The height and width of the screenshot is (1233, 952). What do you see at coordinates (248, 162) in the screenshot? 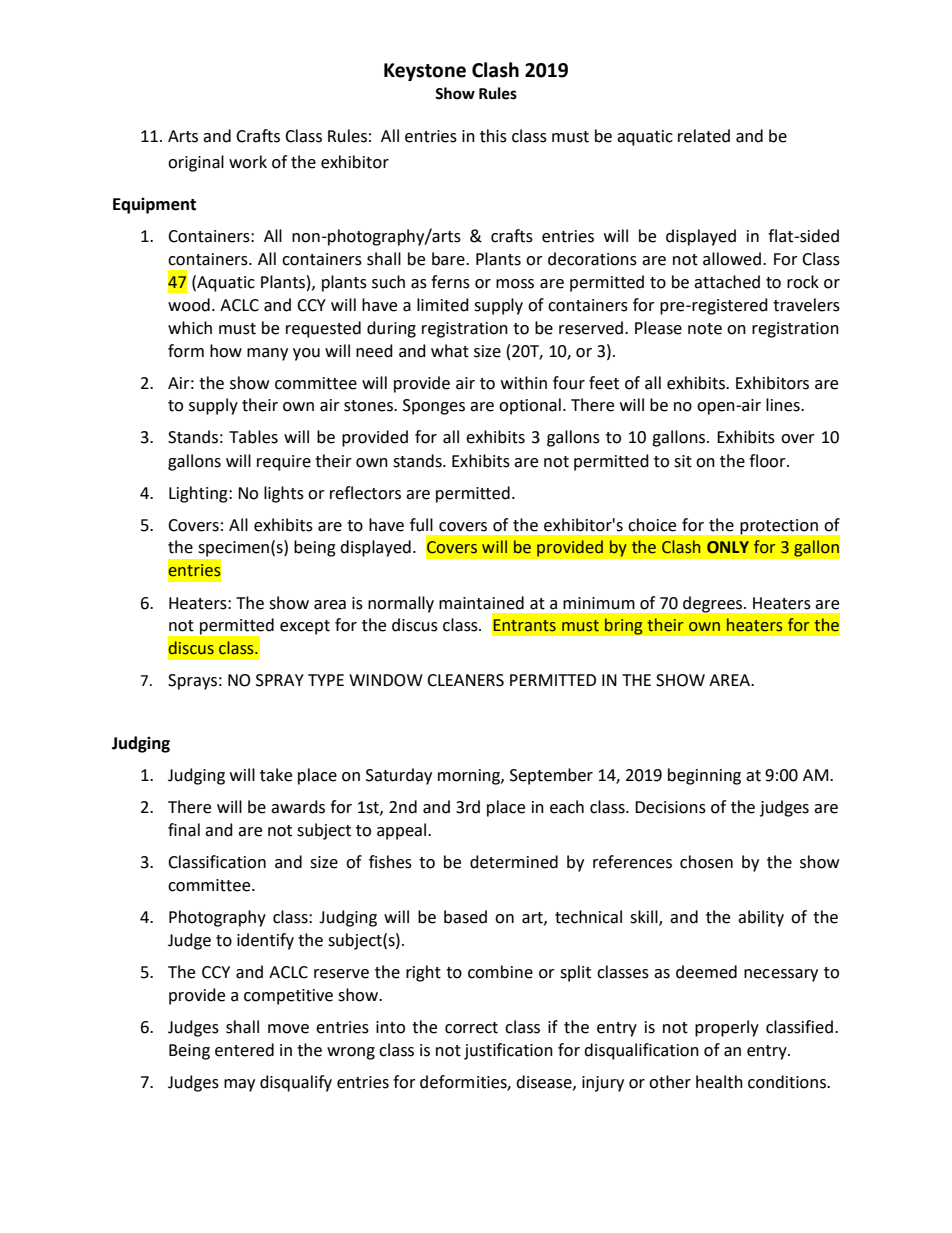
I see `work` at bounding box center [248, 162].
